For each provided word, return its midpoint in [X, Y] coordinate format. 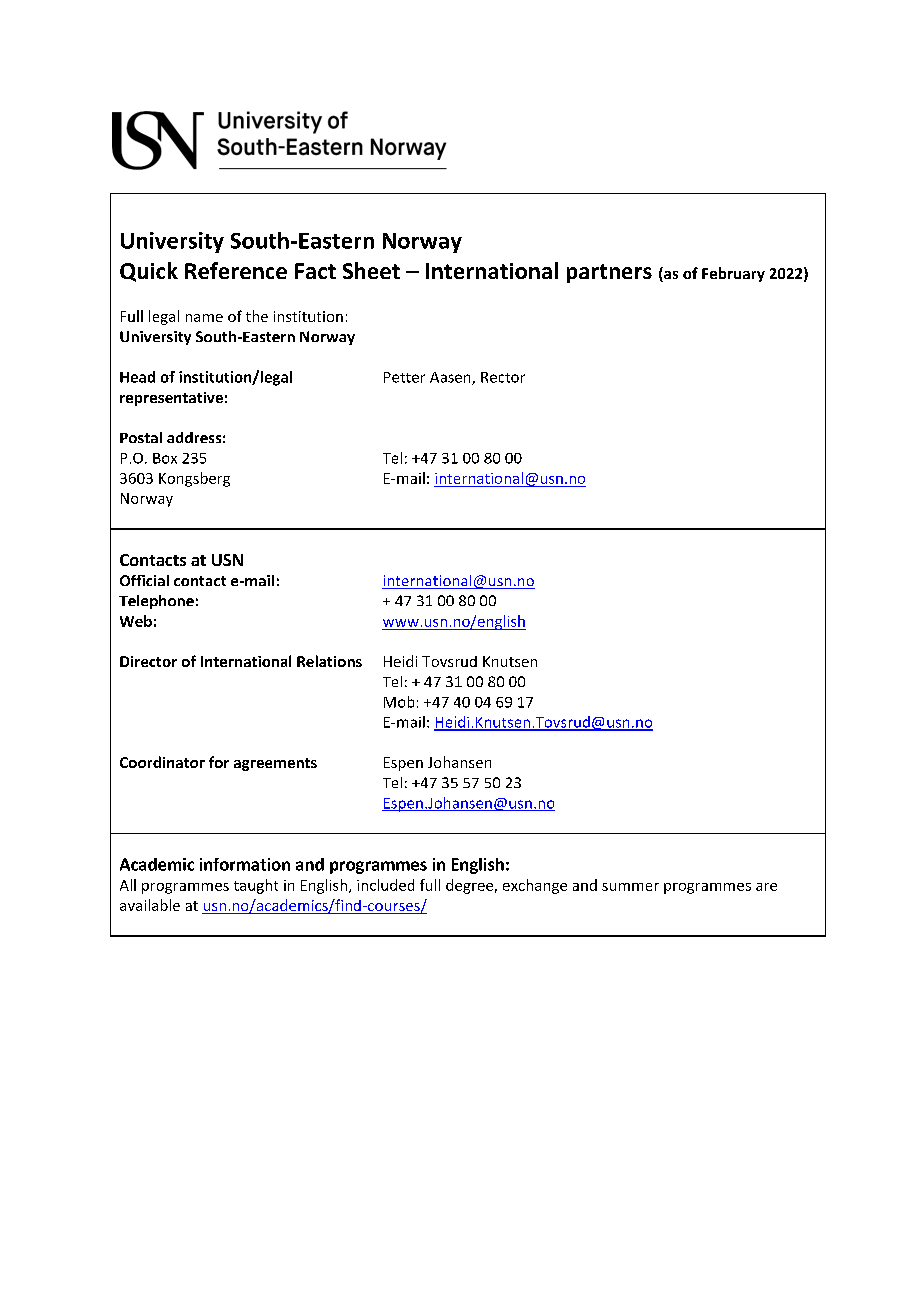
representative [171, 399]
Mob [399, 702]
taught [256, 886]
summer [630, 887]
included [385, 885]
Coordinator [162, 762]
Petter [404, 377]
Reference [236, 270]
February [733, 274]
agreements [275, 764]
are [766, 887]
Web [136, 621]
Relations [329, 661]
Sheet [371, 270]
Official [144, 580]
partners [609, 273]
